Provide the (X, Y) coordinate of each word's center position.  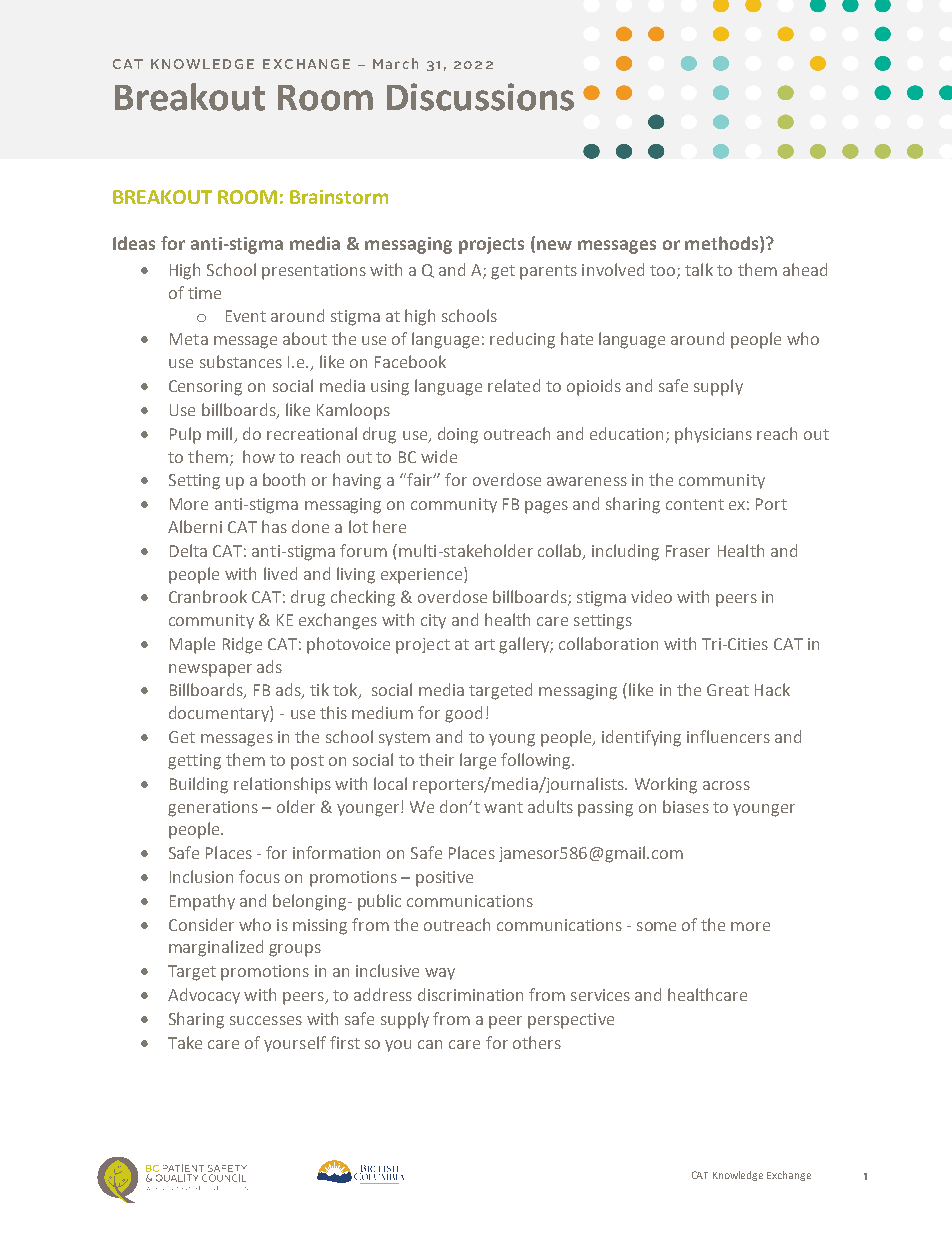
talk (699, 269)
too (664, 272)
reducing (522, 340)
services (600, 995)
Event (246, 316)
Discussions (480, 97)
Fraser (688, 551)
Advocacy (204, 996)
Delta (188, 550)
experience (423, 575)
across (726, 785)
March (395, 63)
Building (199, 785)
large (478, 761)
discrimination (470, 994)
